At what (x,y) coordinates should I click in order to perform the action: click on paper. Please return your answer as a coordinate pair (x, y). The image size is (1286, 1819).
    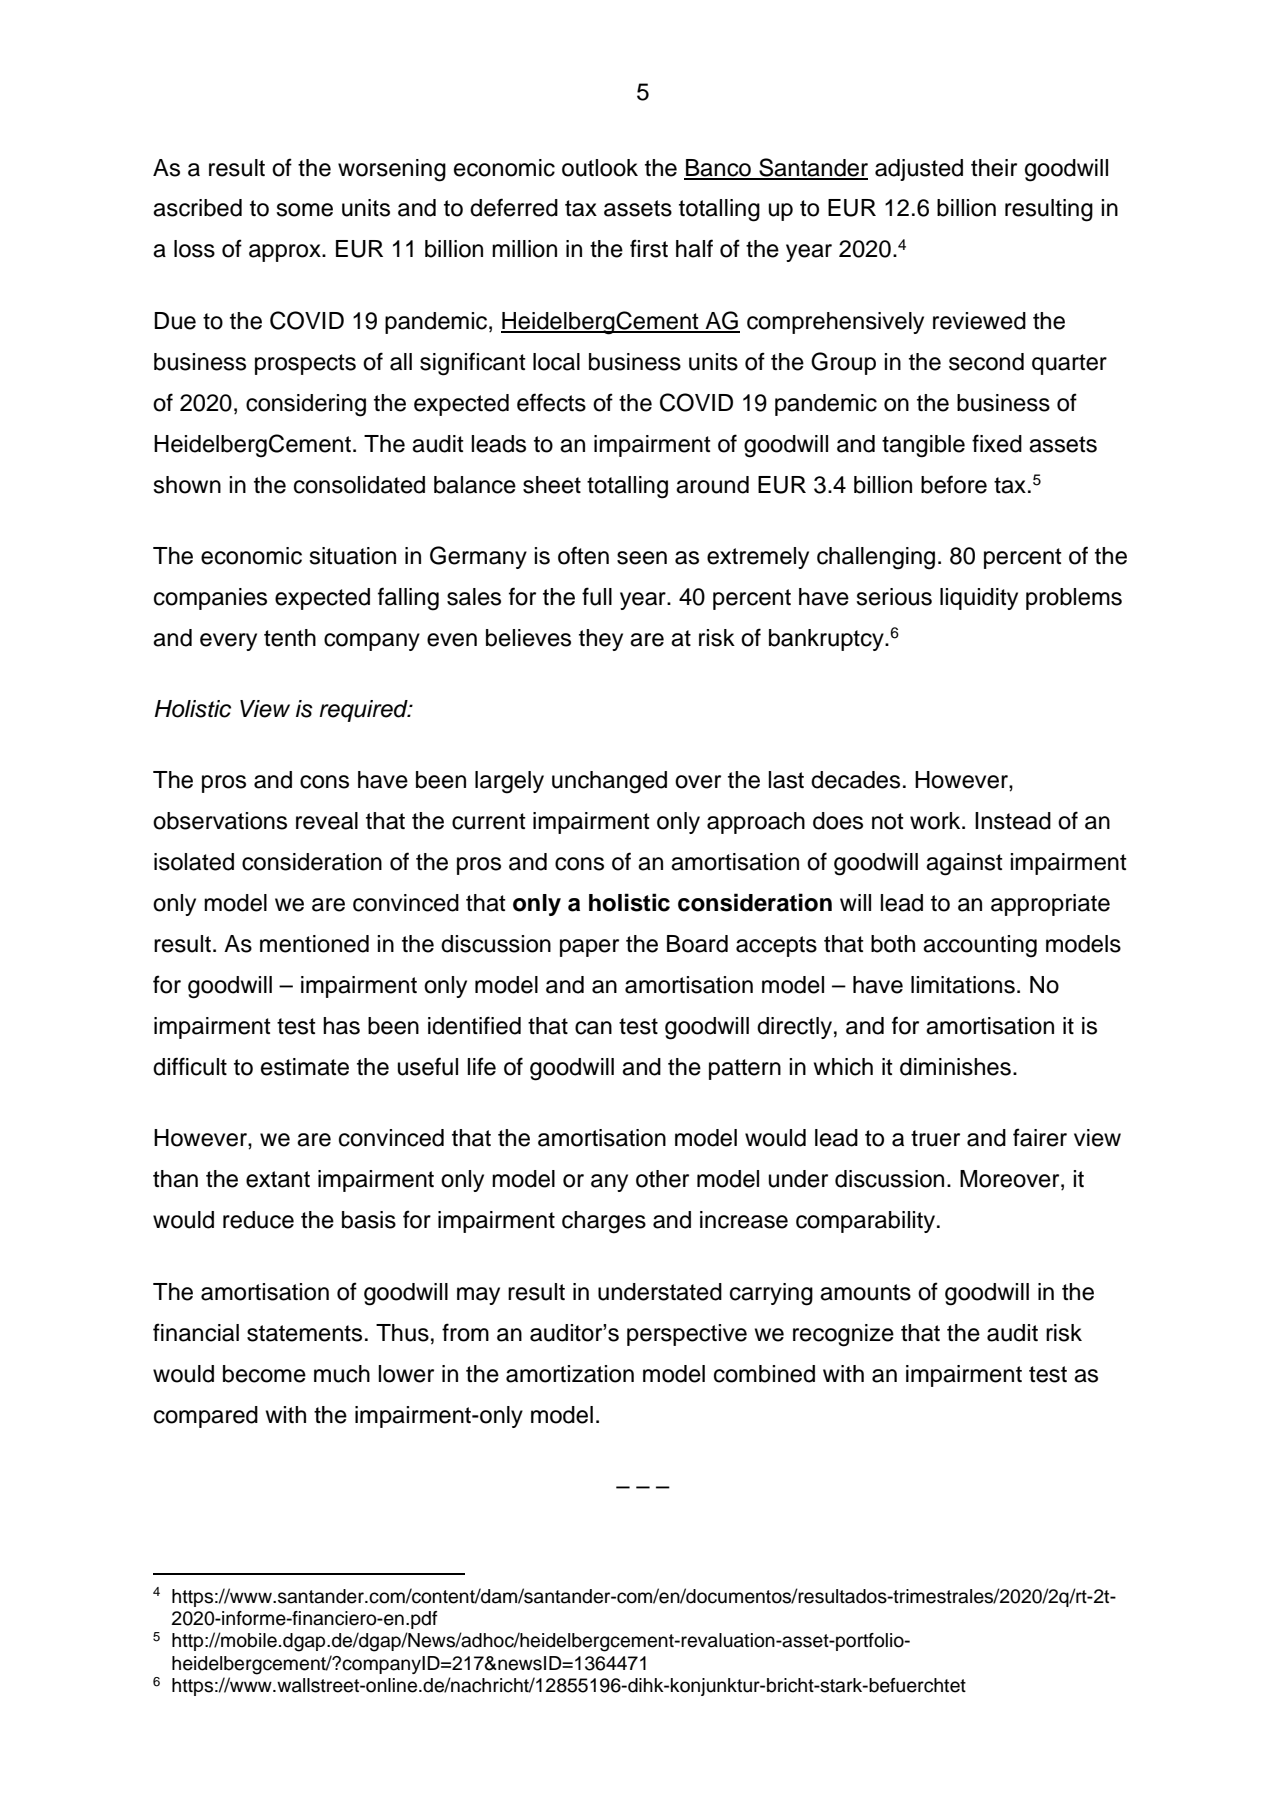
    Looking at the image, I should click on (589, 948).
